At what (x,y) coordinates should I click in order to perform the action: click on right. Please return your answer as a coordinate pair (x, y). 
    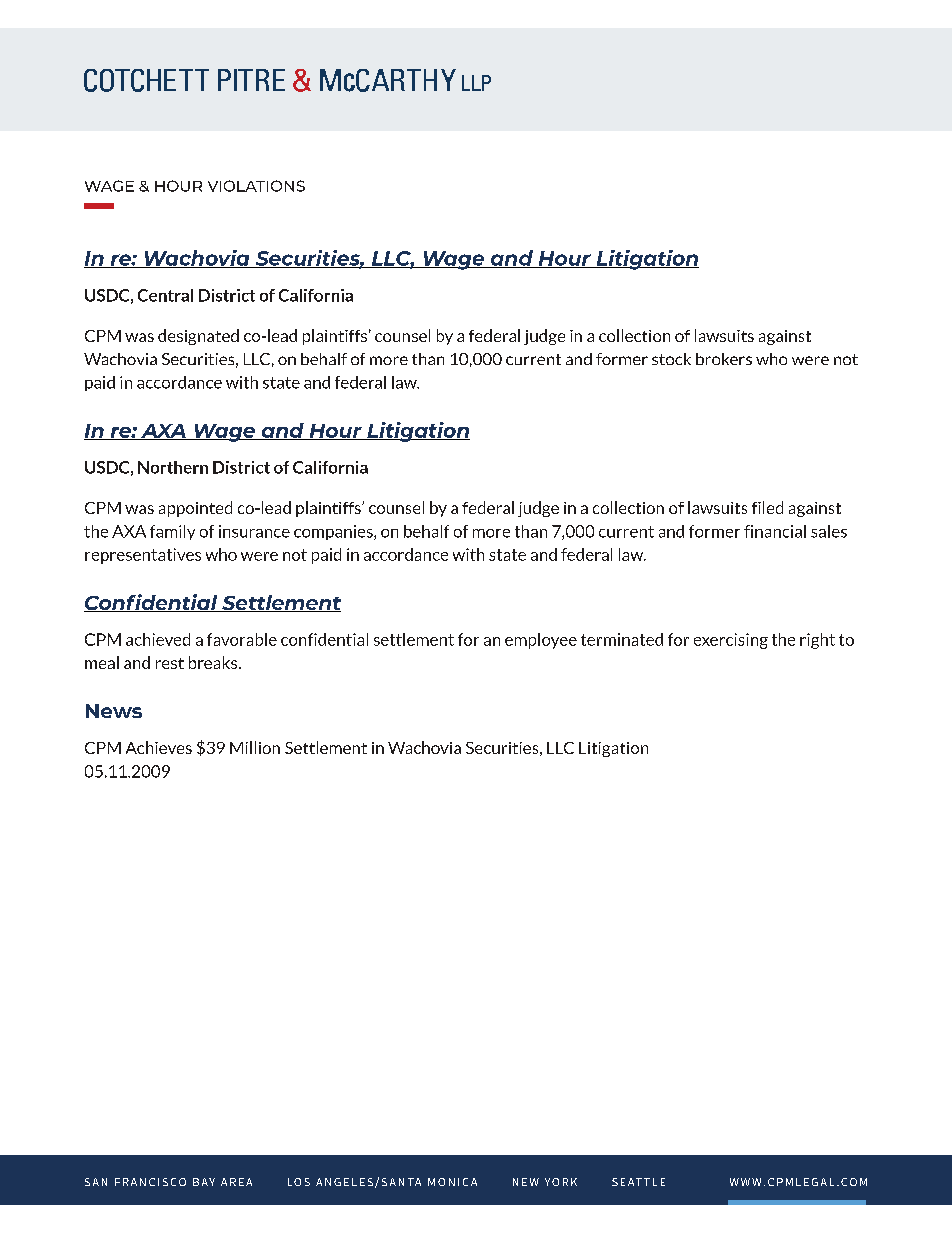
    Looking at the image, I should click on (817, 641).
